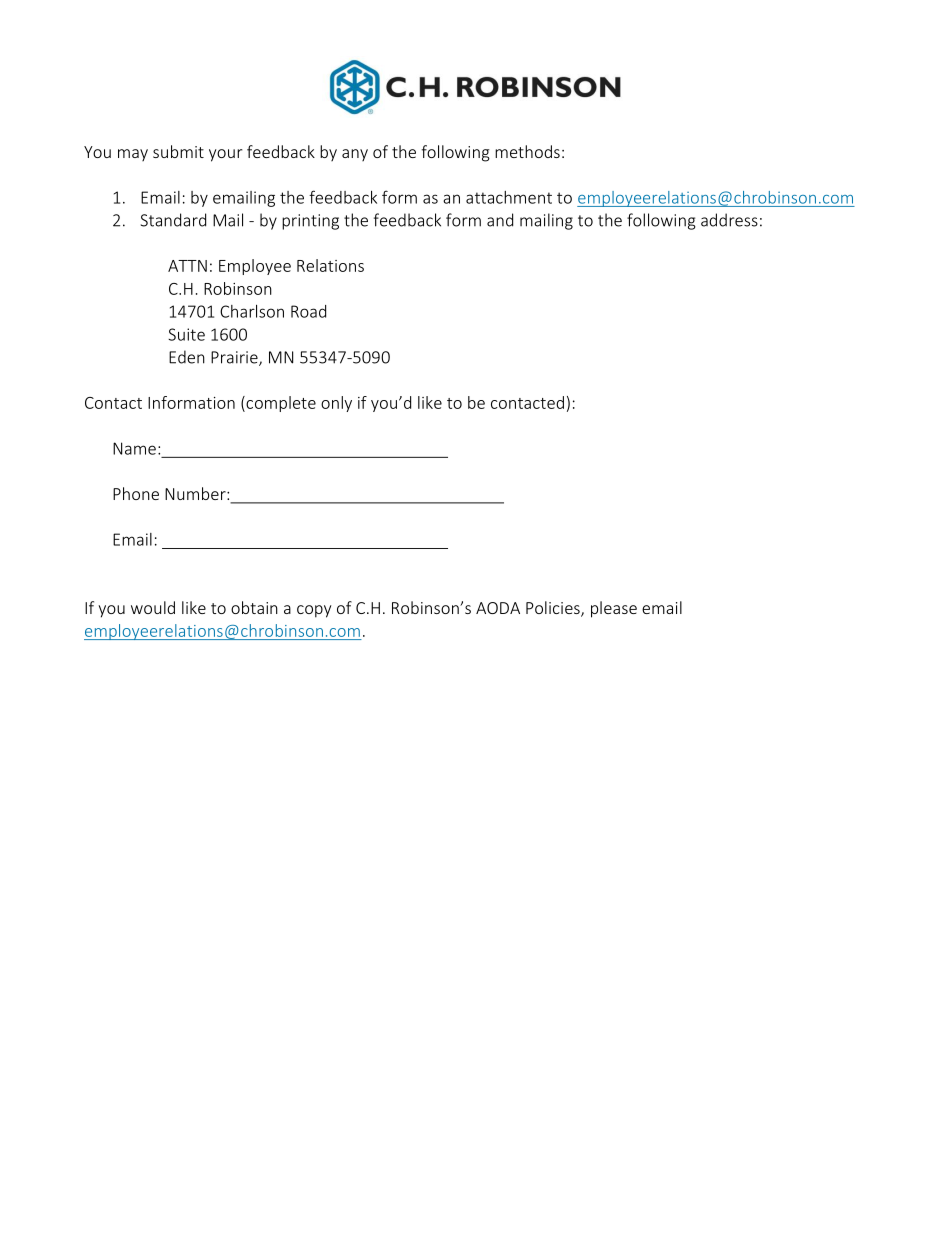  Describe the element at coordinates (336, 404) in the screenshot. I see `only` at that location.
